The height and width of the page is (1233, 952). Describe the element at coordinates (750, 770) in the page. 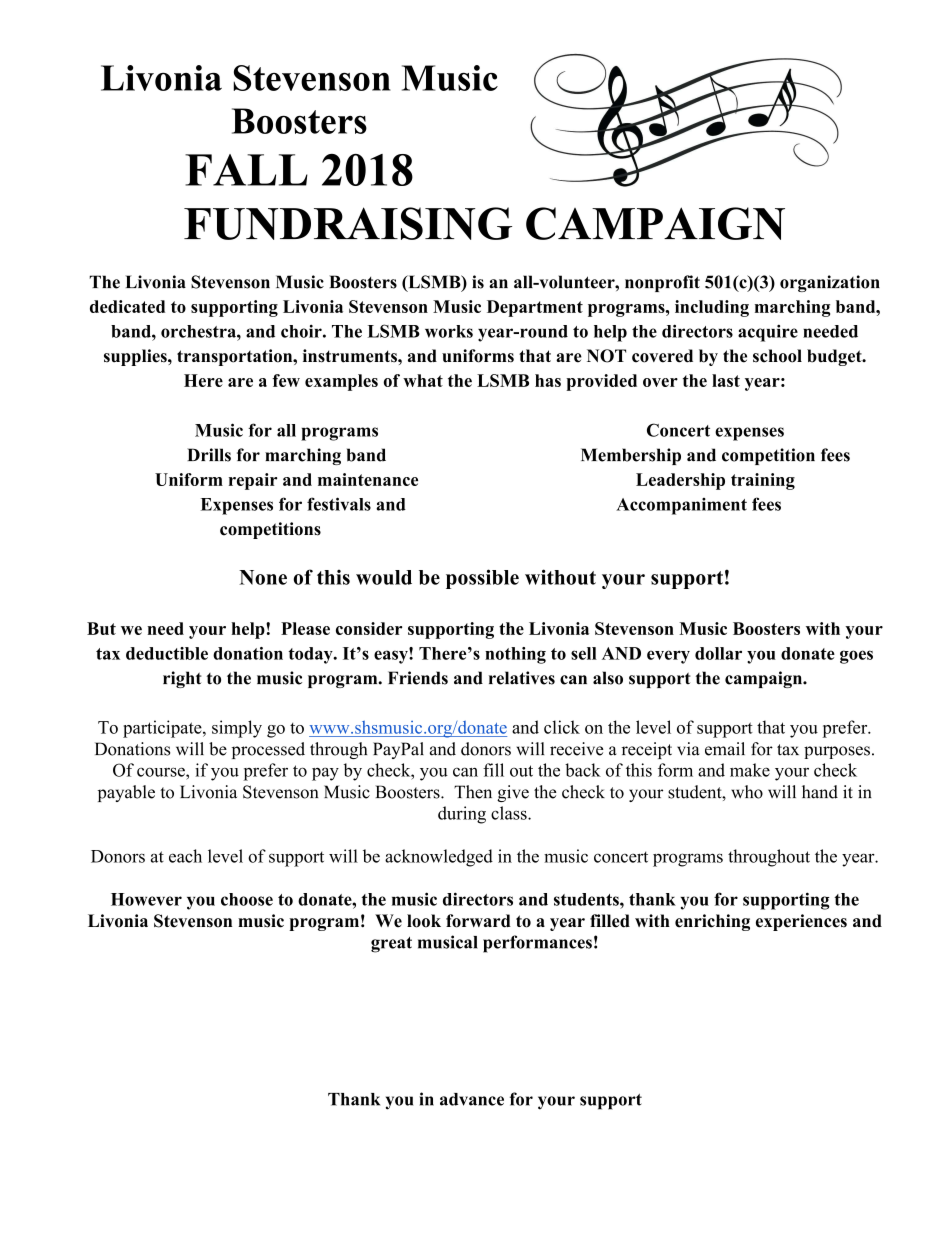

I see `make` at that location.
